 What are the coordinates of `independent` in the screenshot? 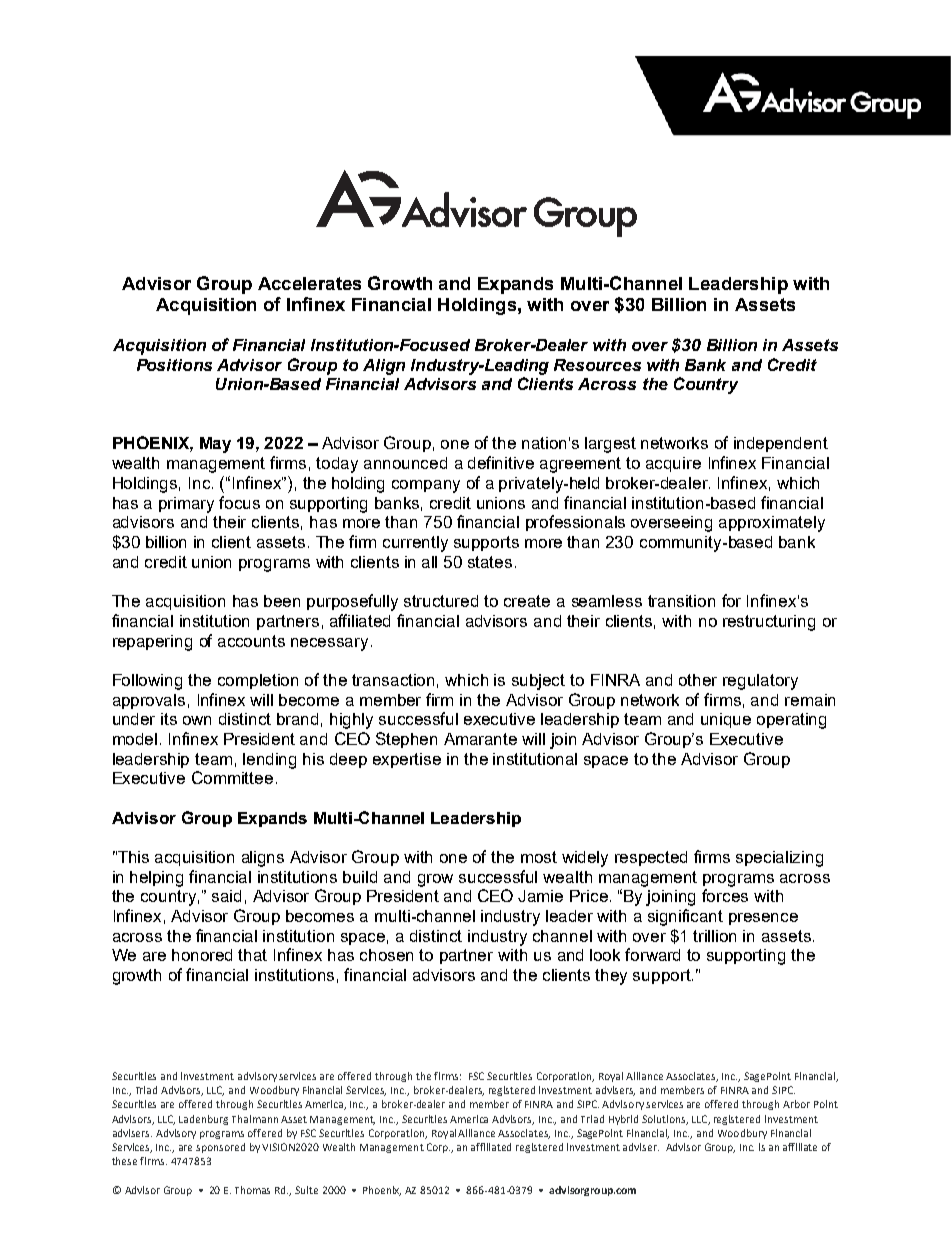 It's located at (781, 444).
